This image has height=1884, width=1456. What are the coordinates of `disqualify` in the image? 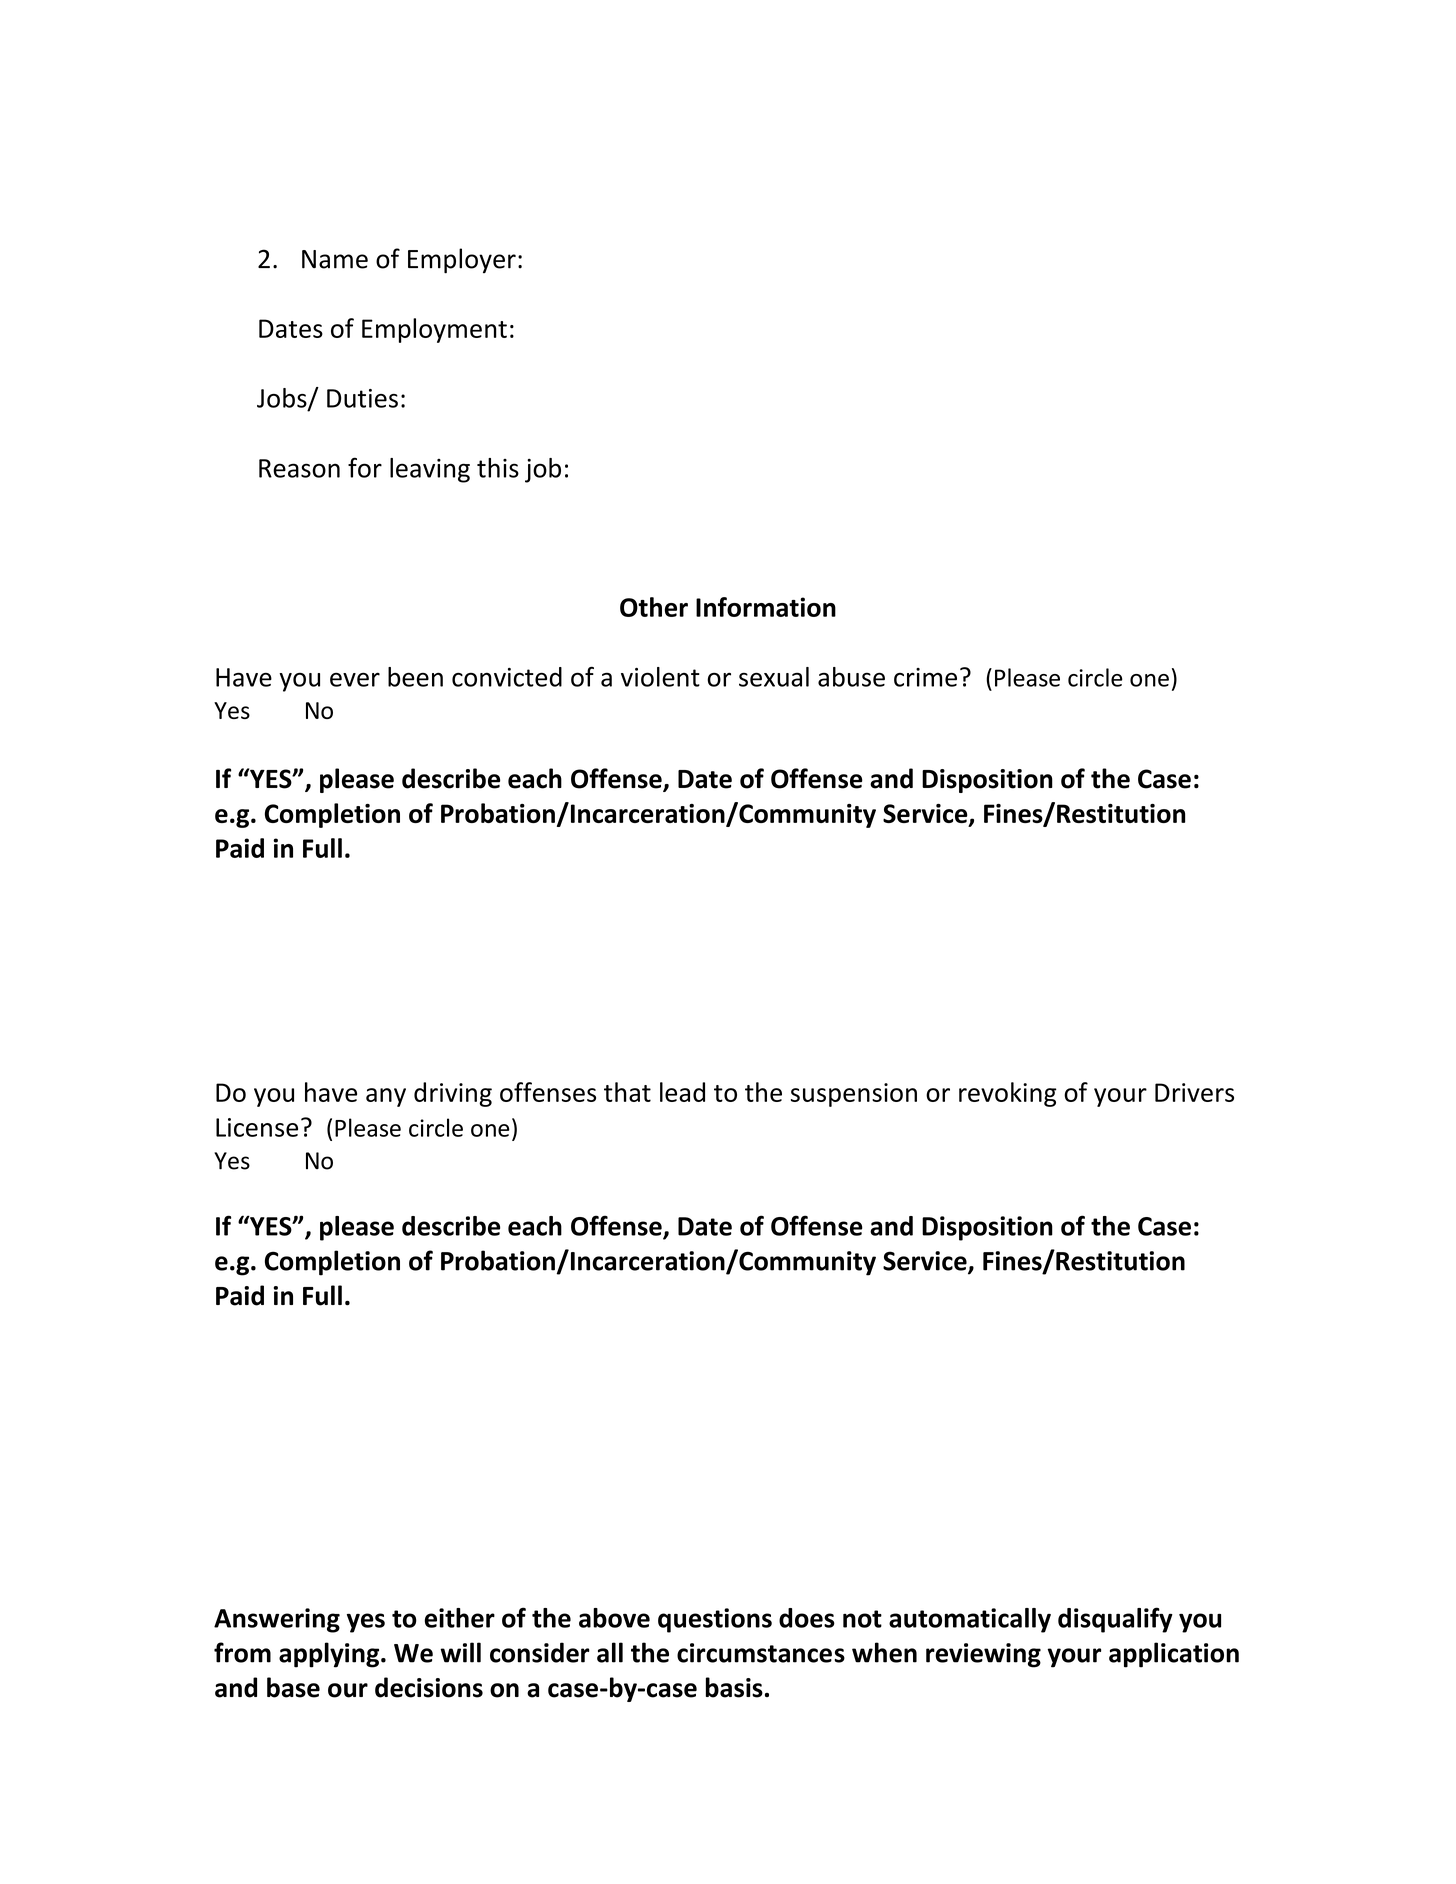 It's located at (1115, 1620).
